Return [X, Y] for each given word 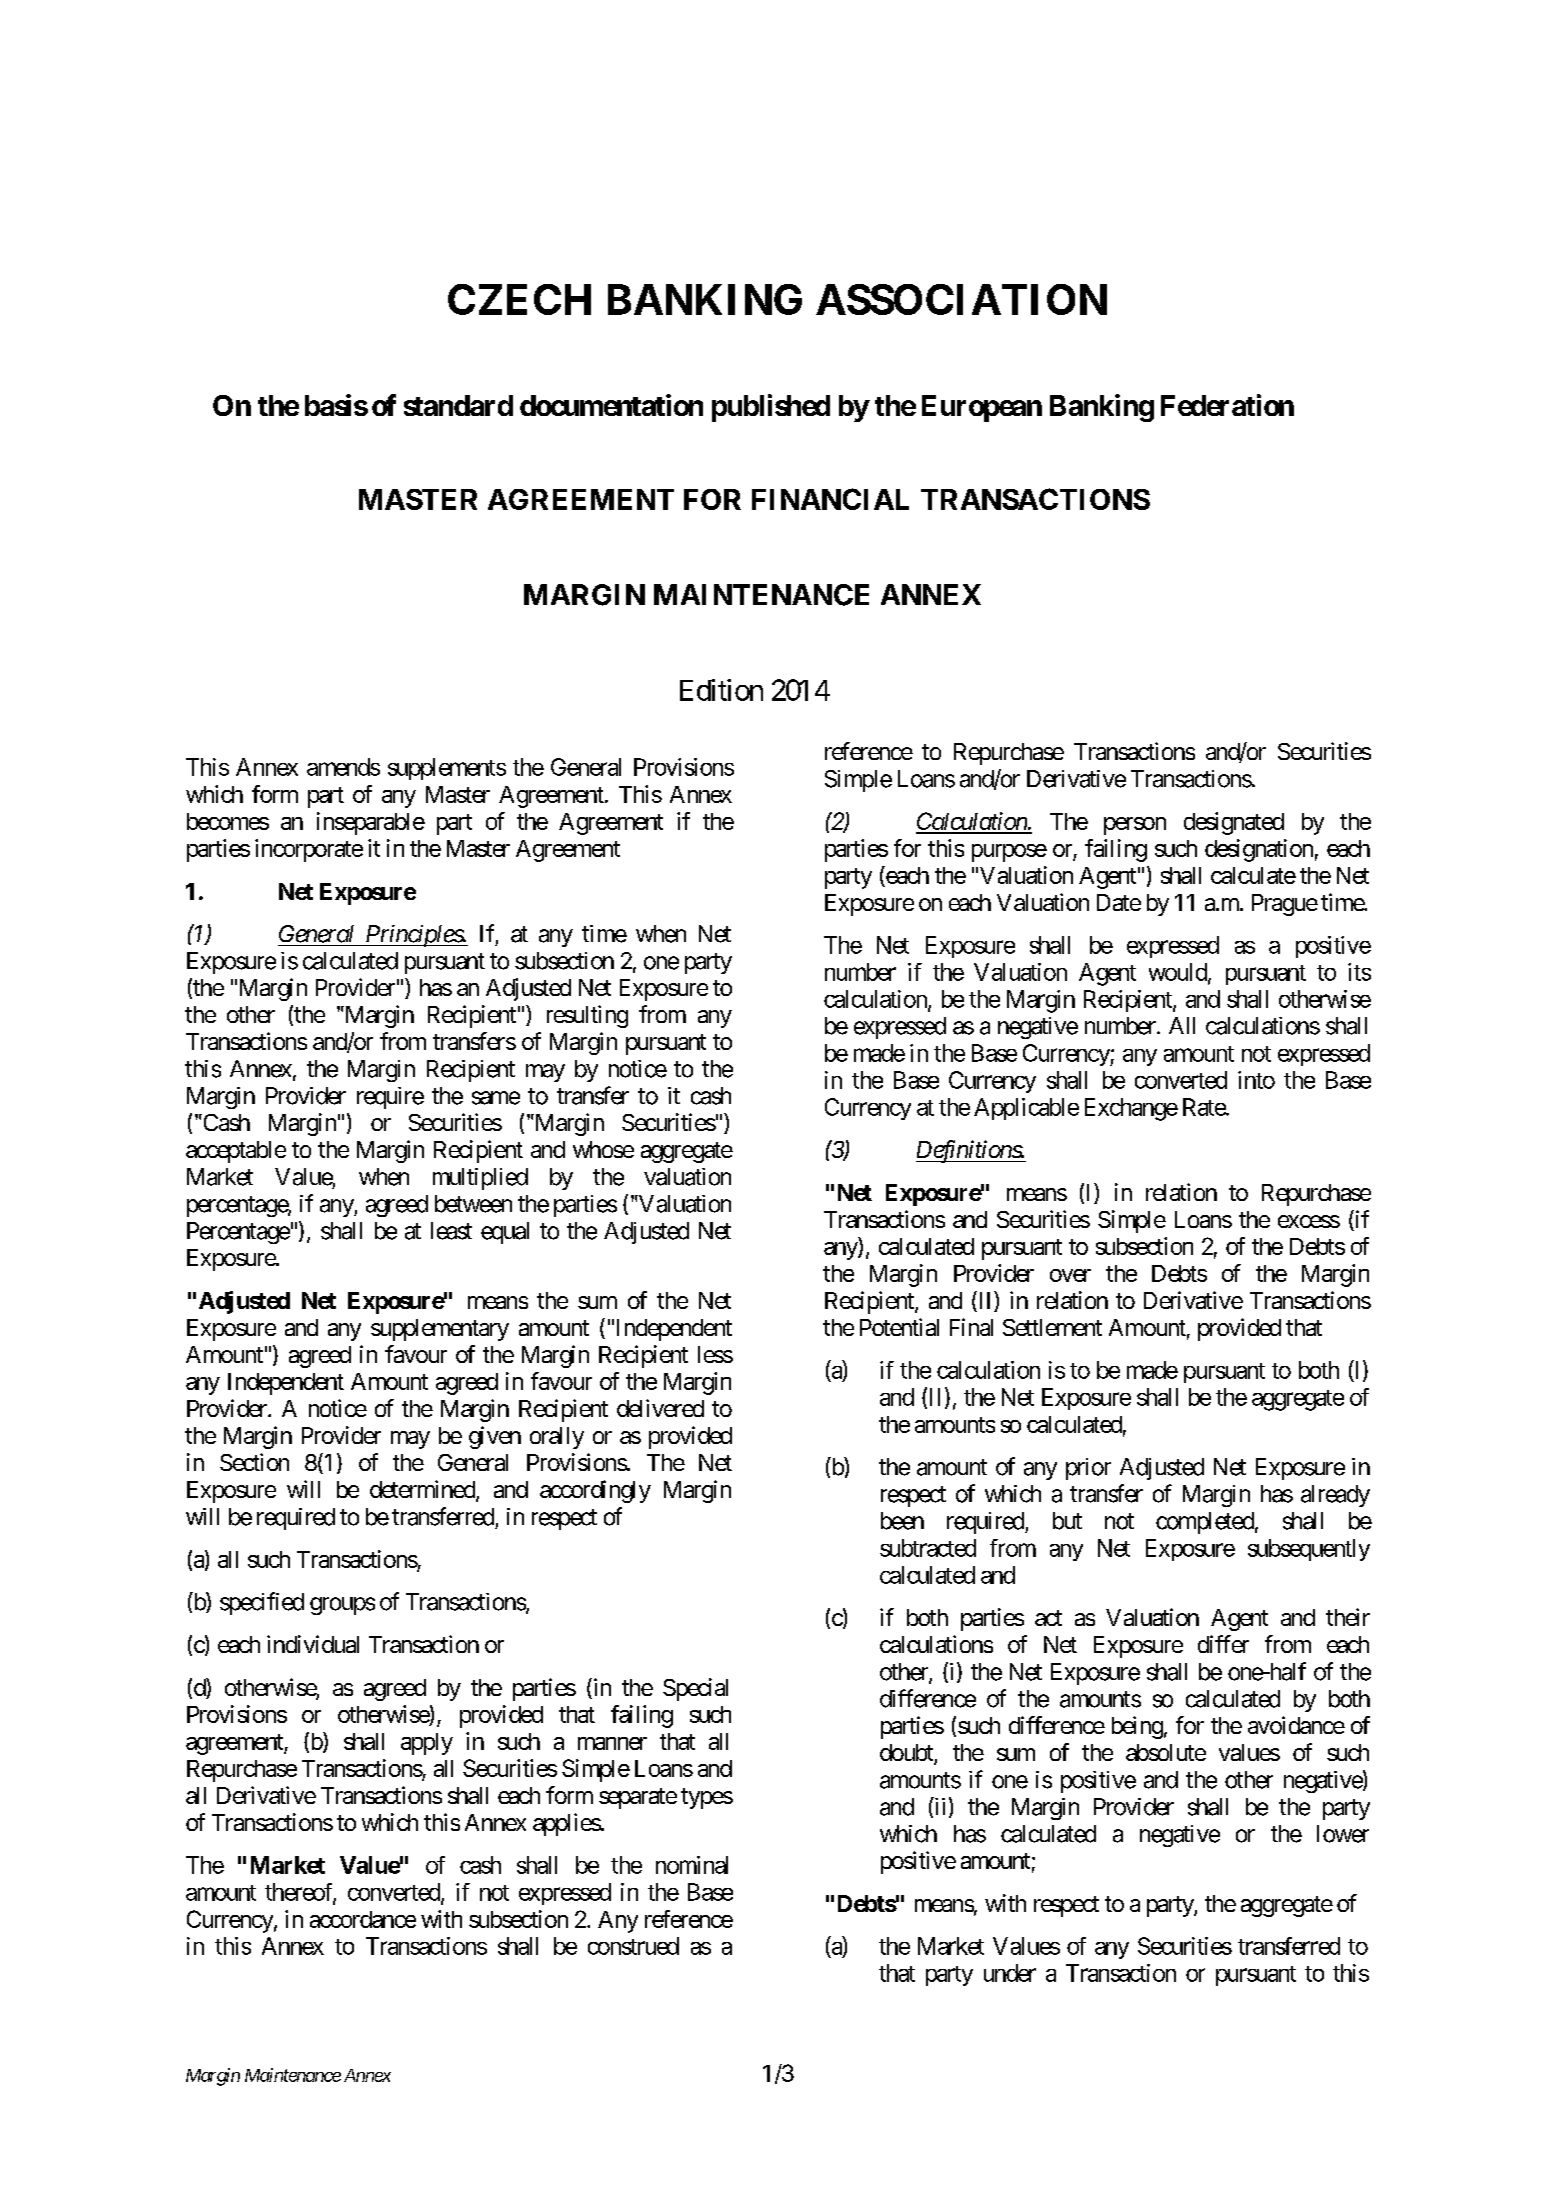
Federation [1227, 405]
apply [427, 1744]
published [771, 408]
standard [458, 405]
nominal [692, 1865]
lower [1343, 1834]
